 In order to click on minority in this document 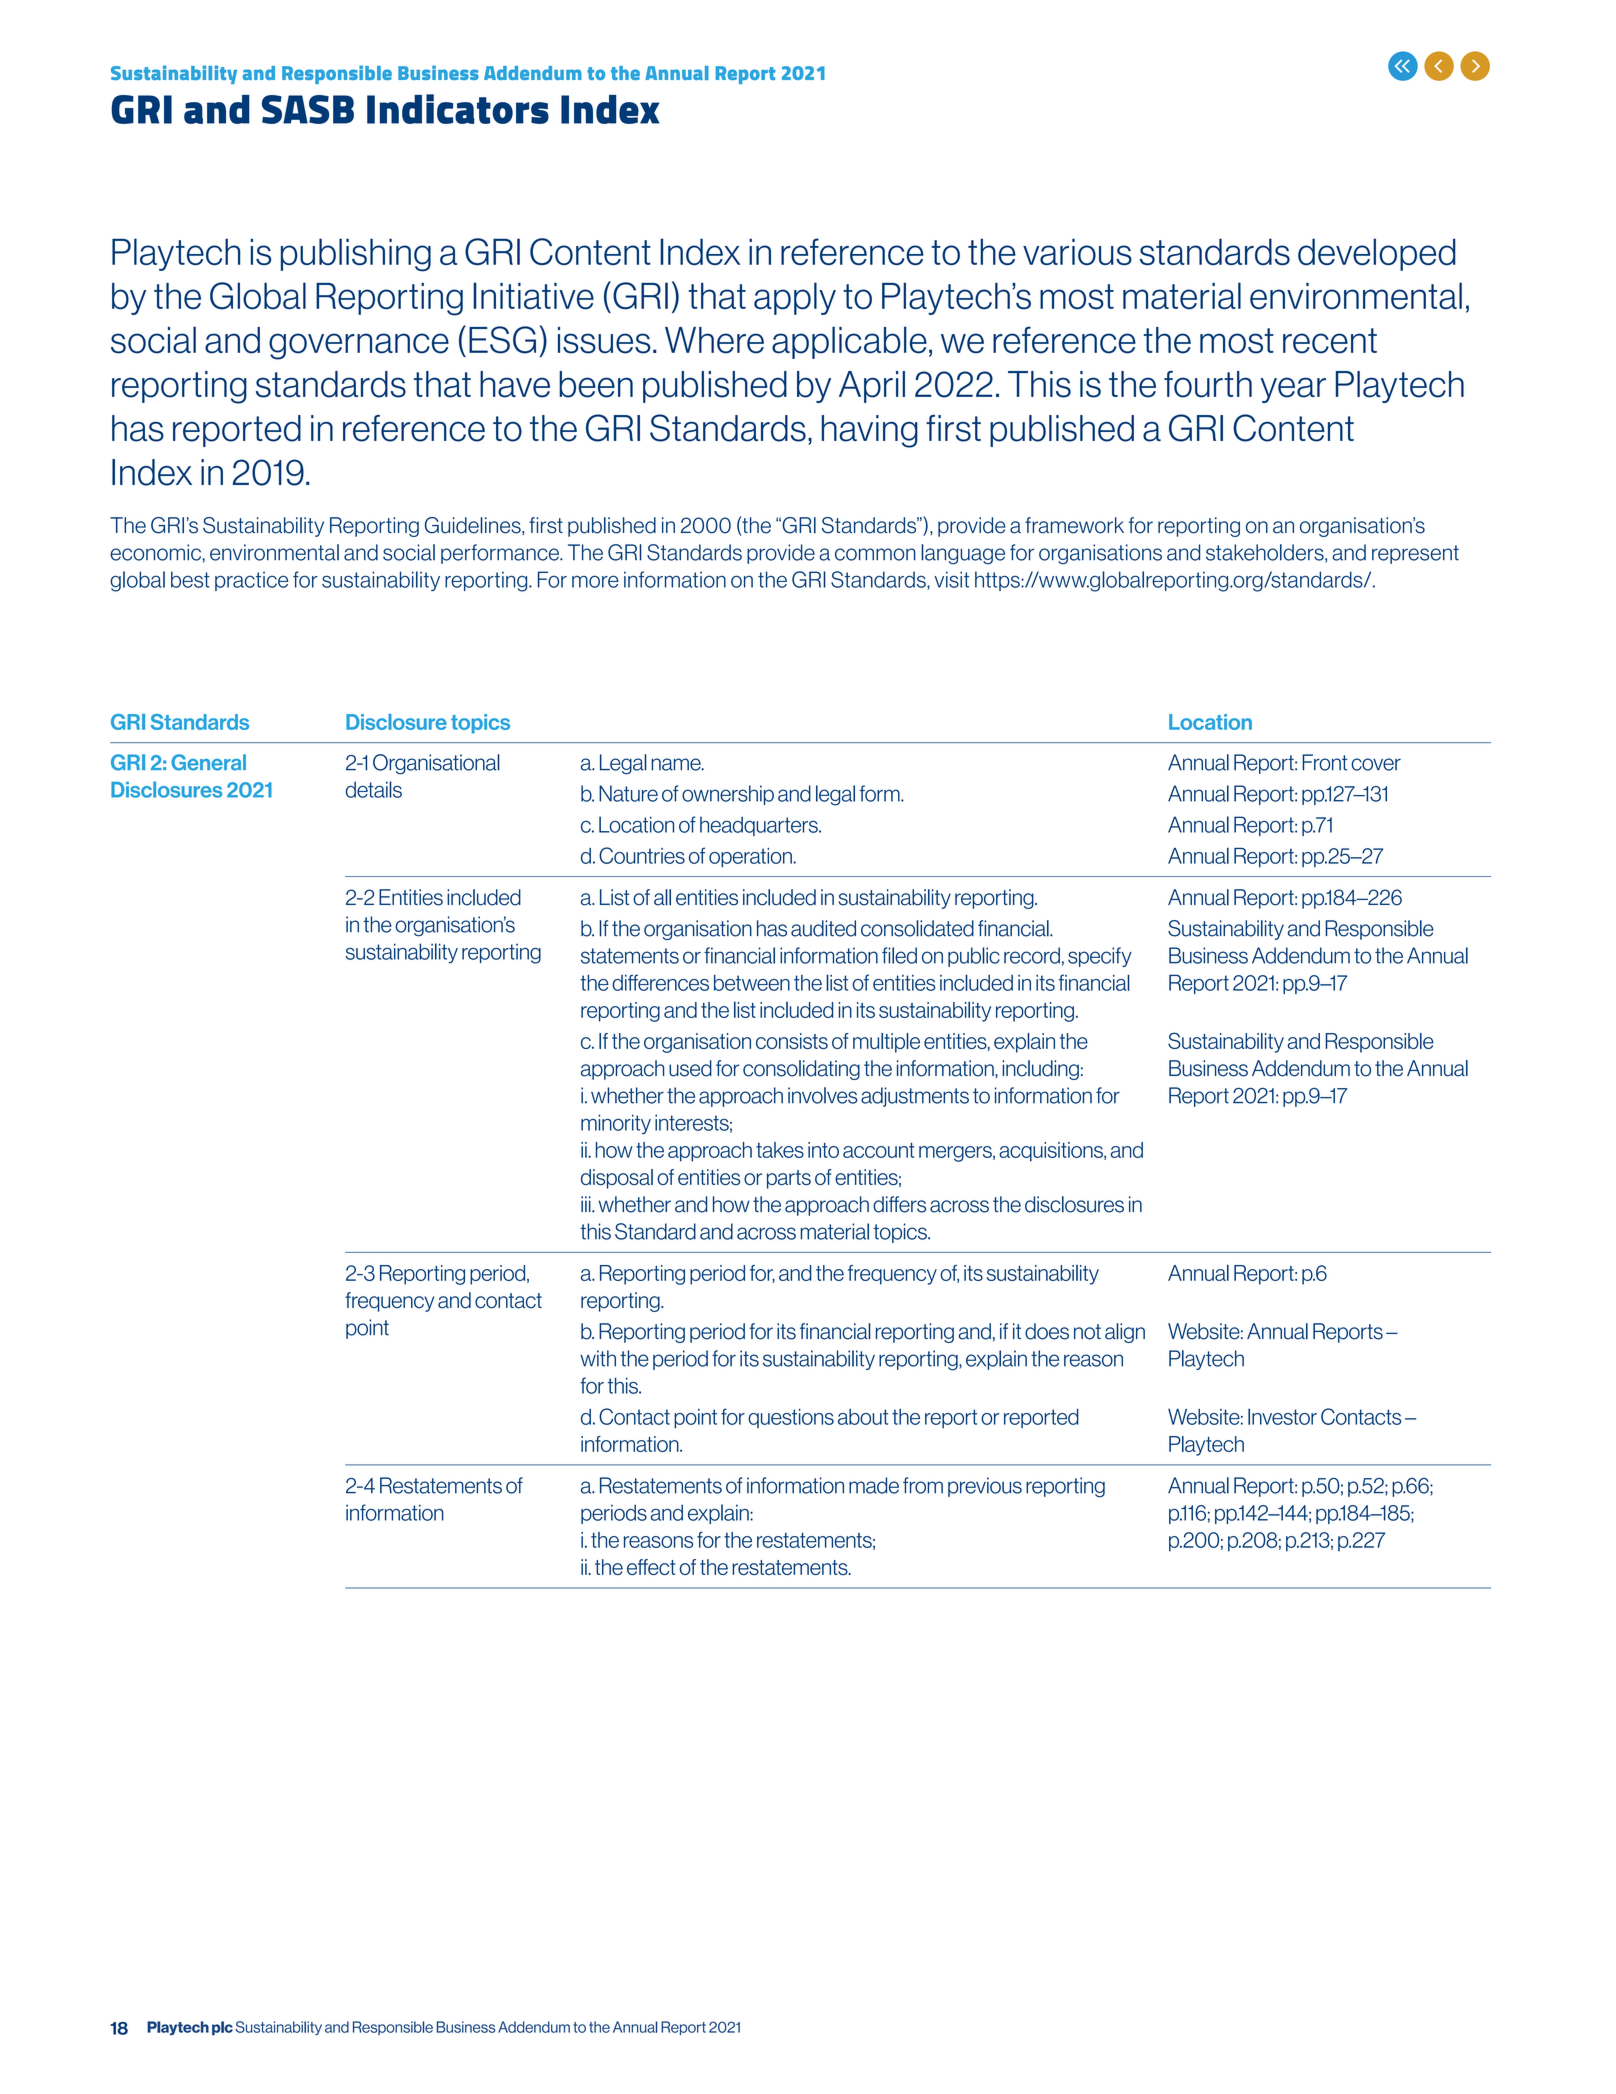, I will do `click(616, 1124)`.
